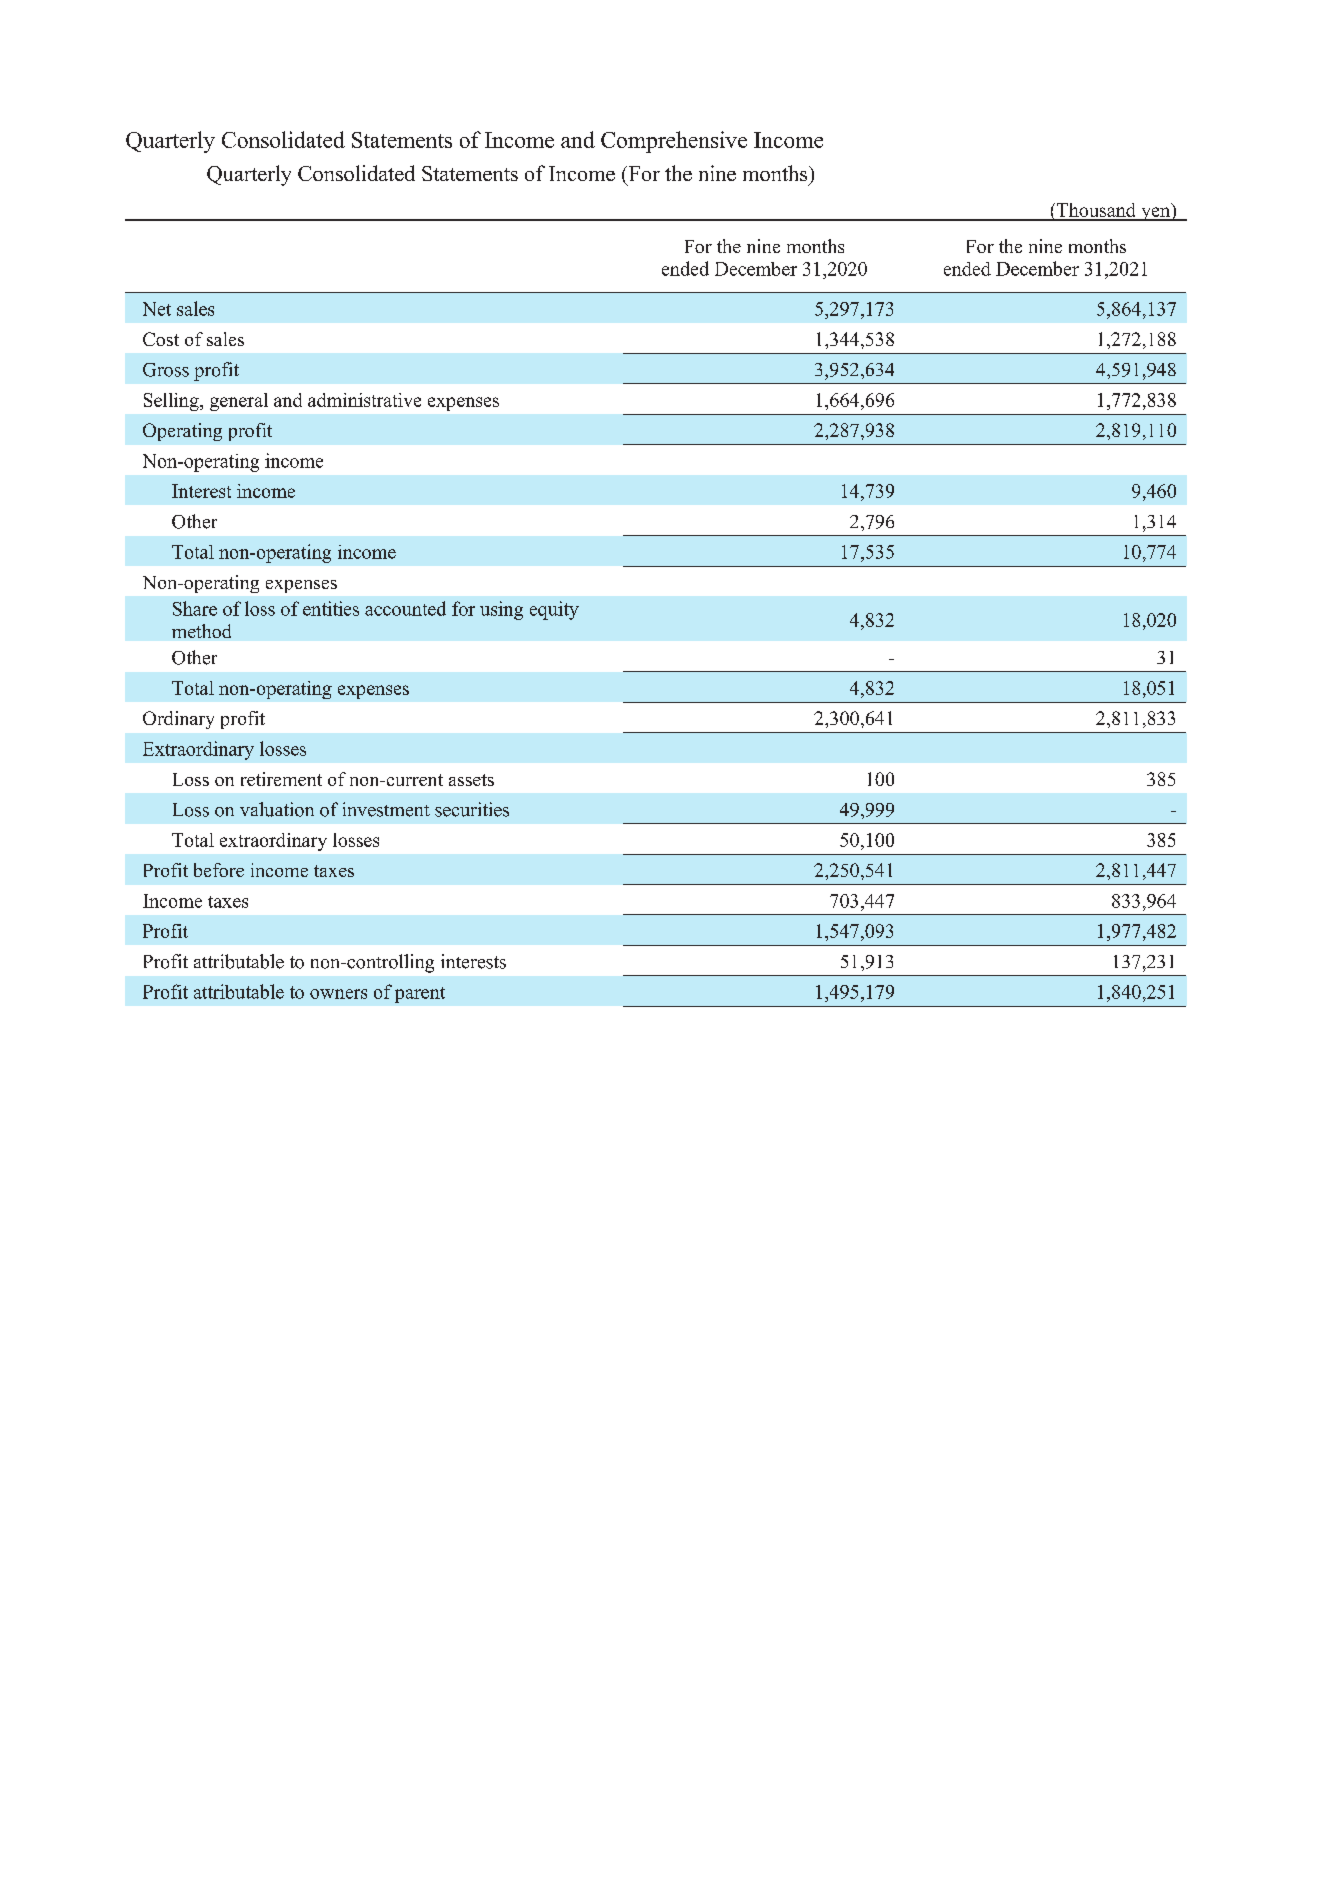 The width and height of the screenshot is (1340, 1895). I want to click on parent, so click(420, 995).
